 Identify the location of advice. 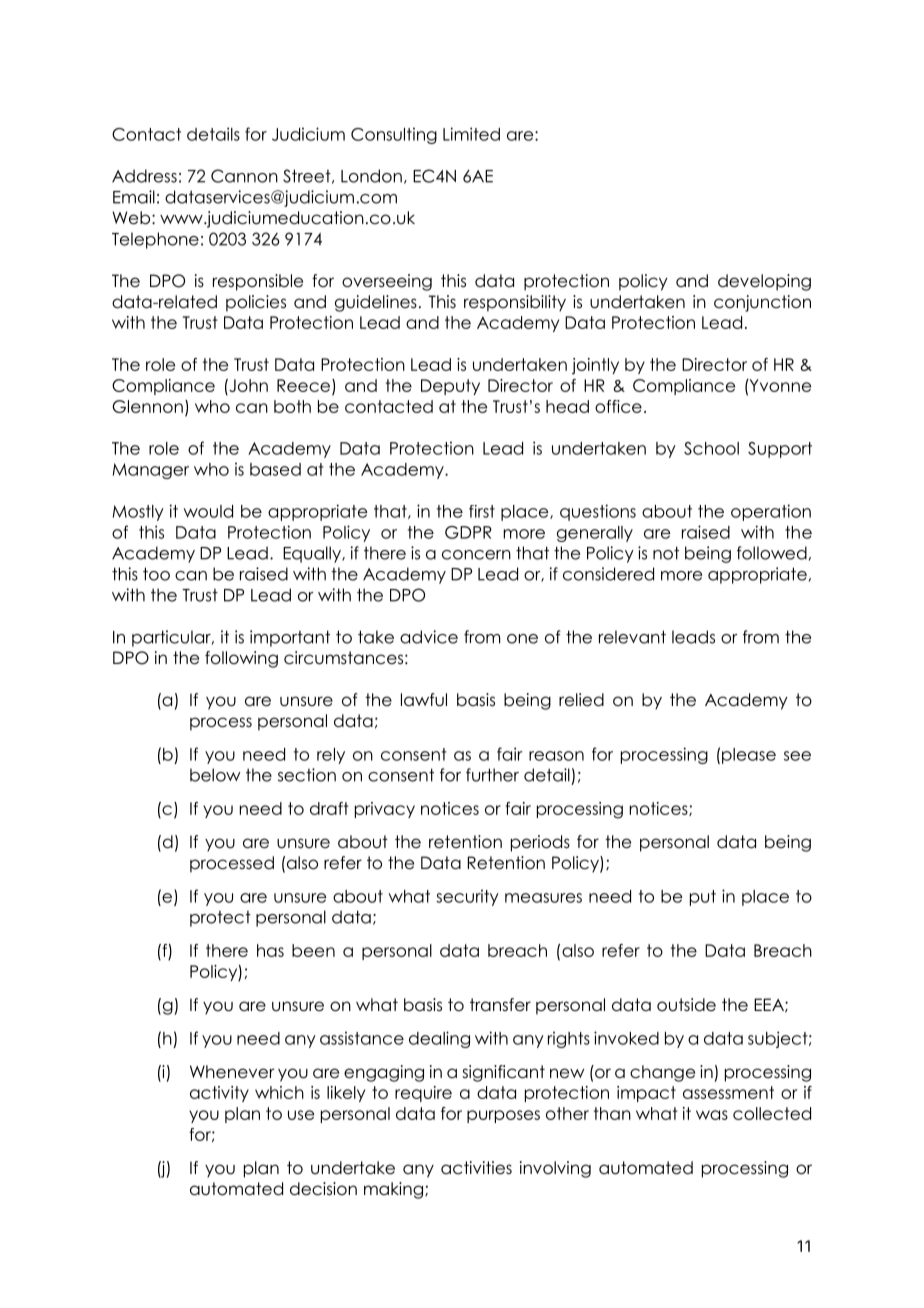
(429, 637).
